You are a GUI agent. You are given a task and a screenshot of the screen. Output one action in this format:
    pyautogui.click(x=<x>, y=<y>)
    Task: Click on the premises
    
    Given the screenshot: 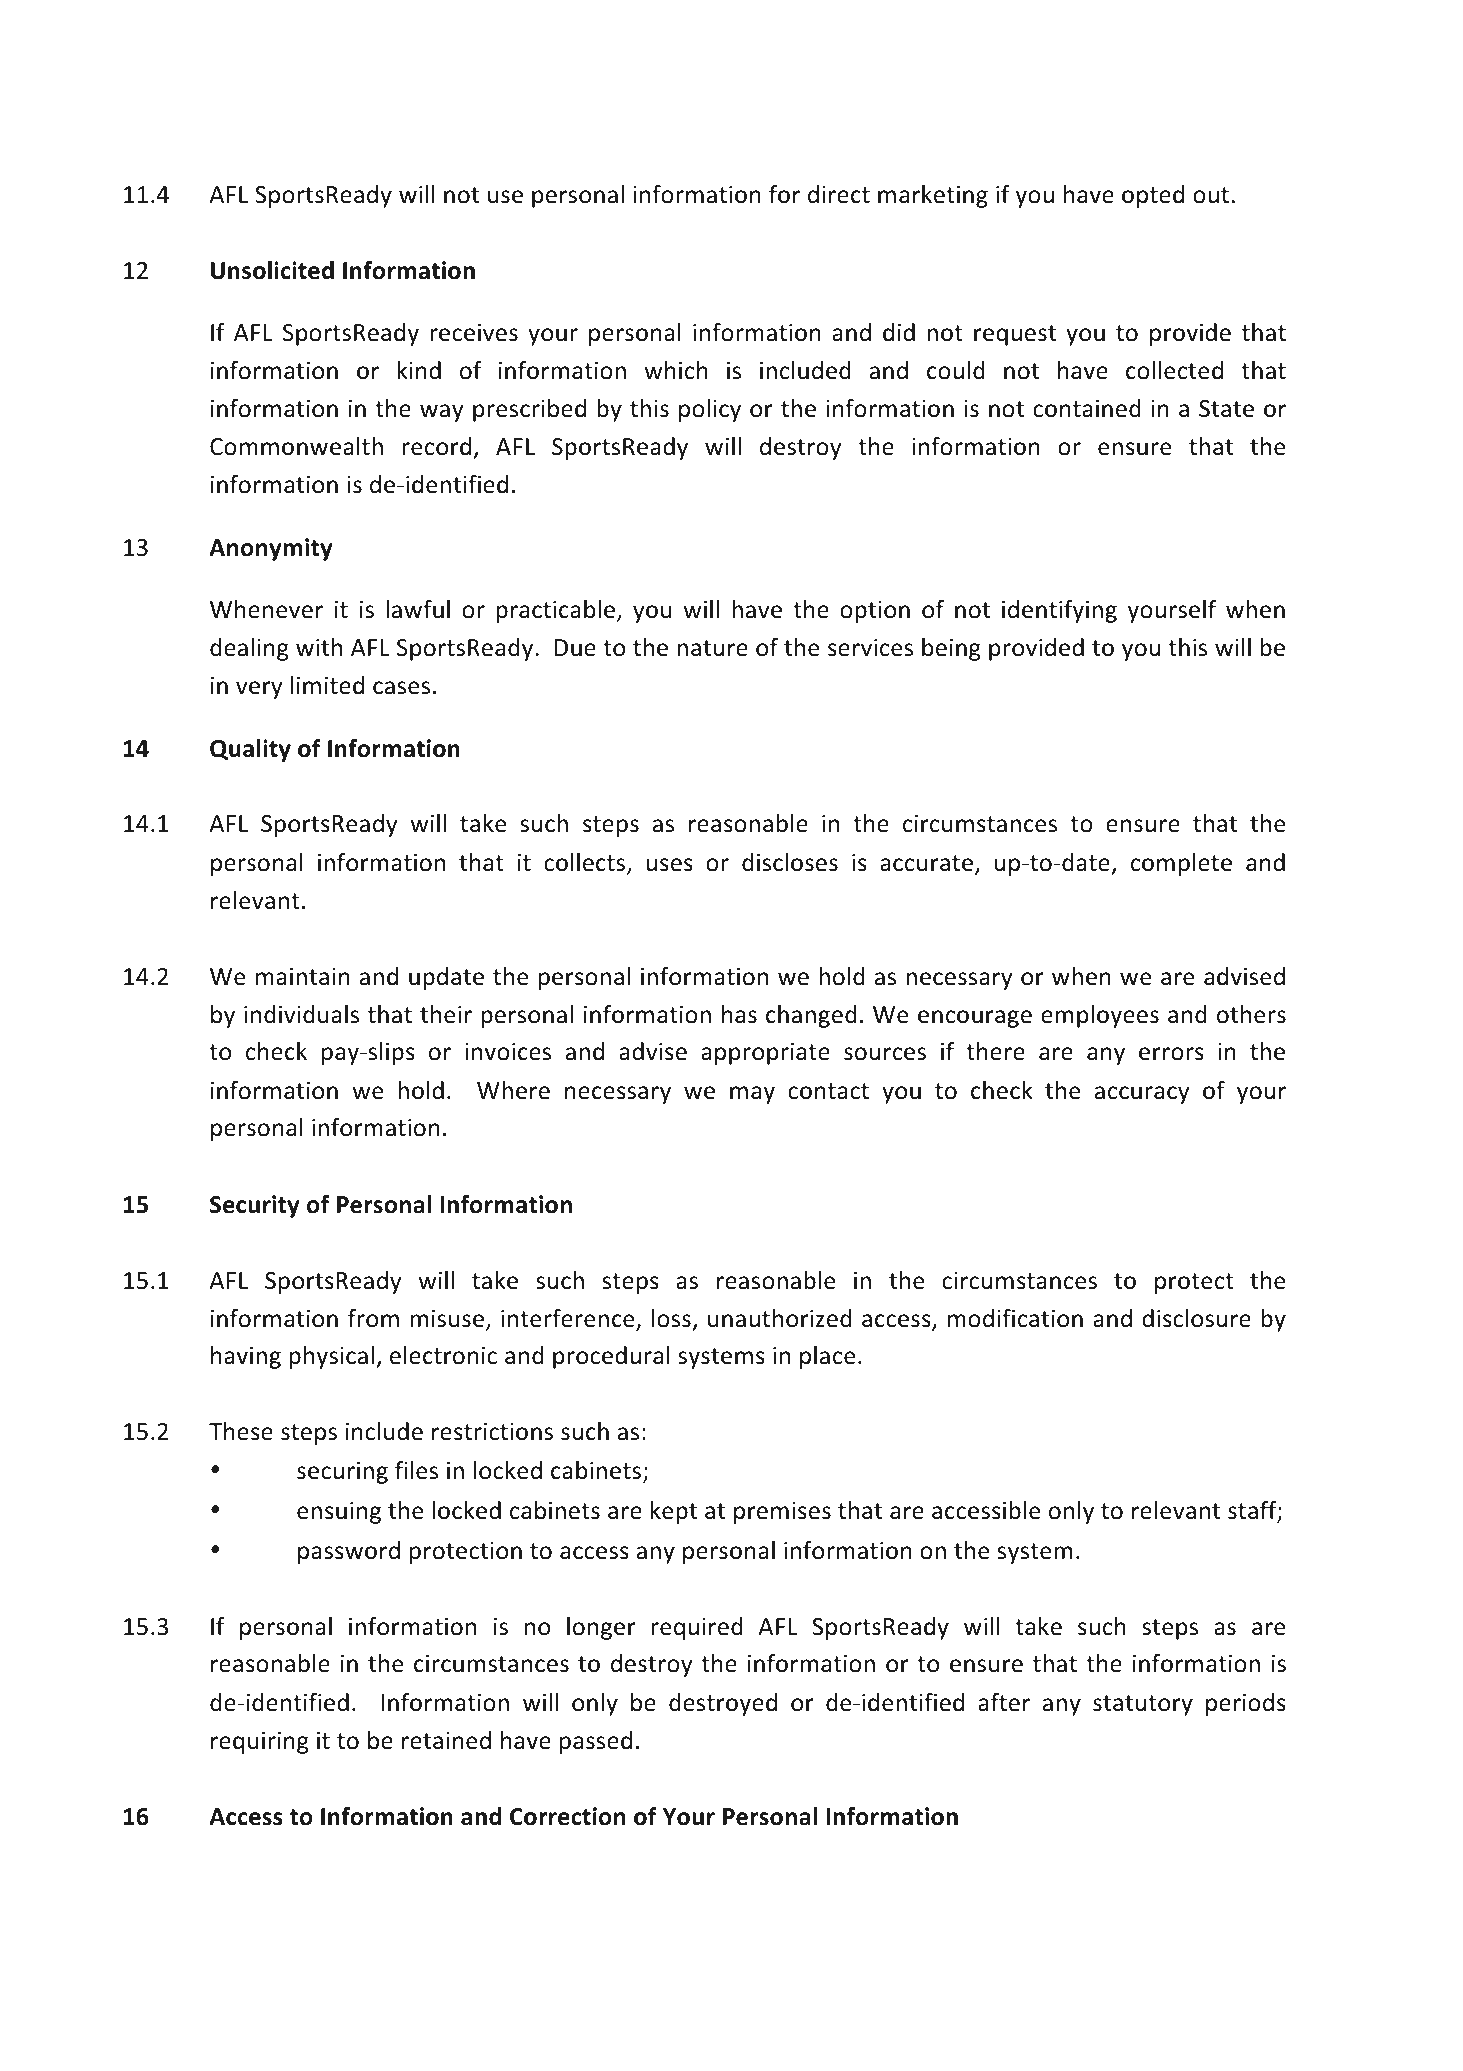 What is the action you would take?
    pyautogui.click(x=782, y=1513)
